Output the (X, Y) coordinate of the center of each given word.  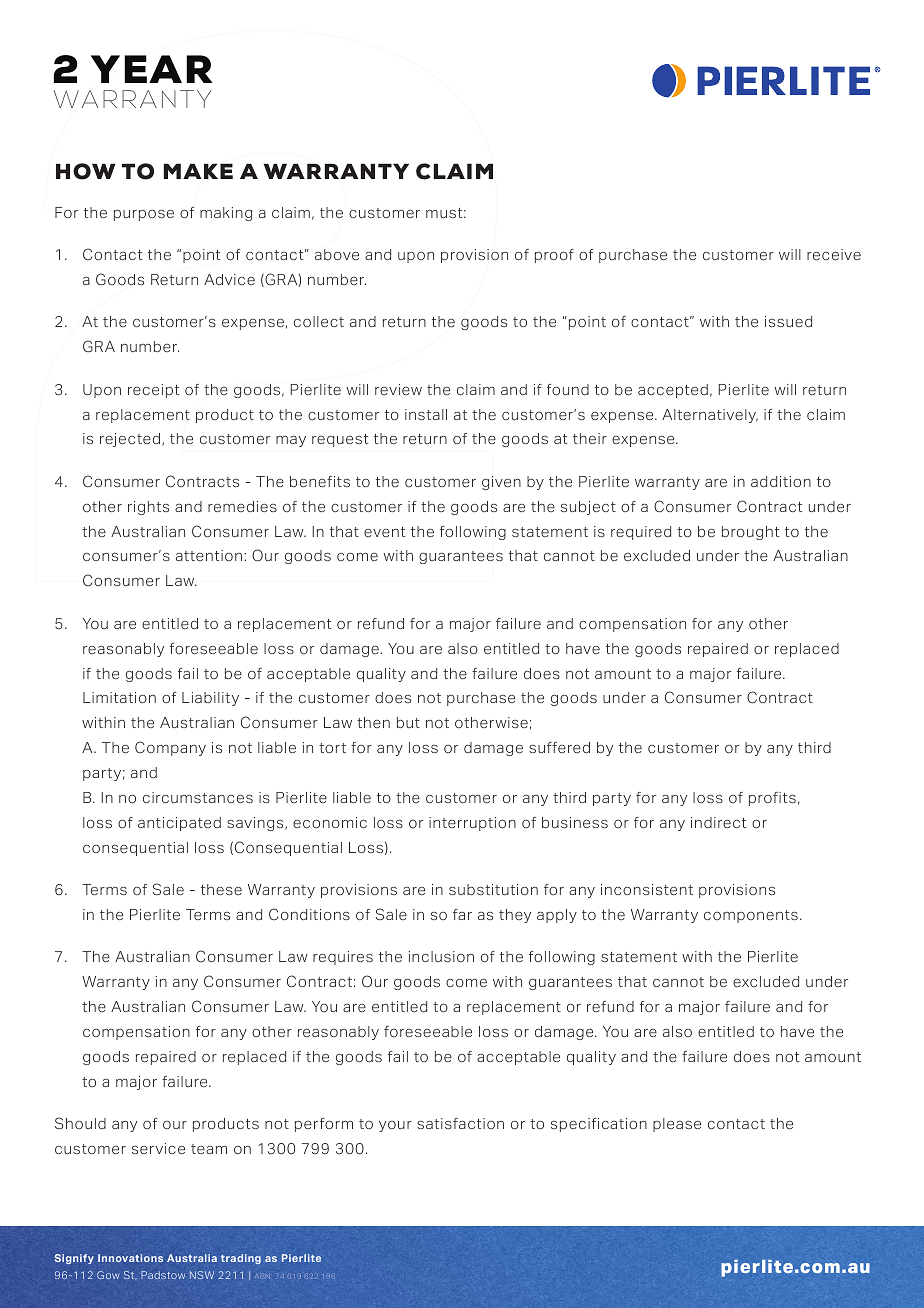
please (677, 1125)
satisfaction (460, 1123)
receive (834, 254)
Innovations (130, 1258)
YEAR (151, 69)
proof (554, 256)
